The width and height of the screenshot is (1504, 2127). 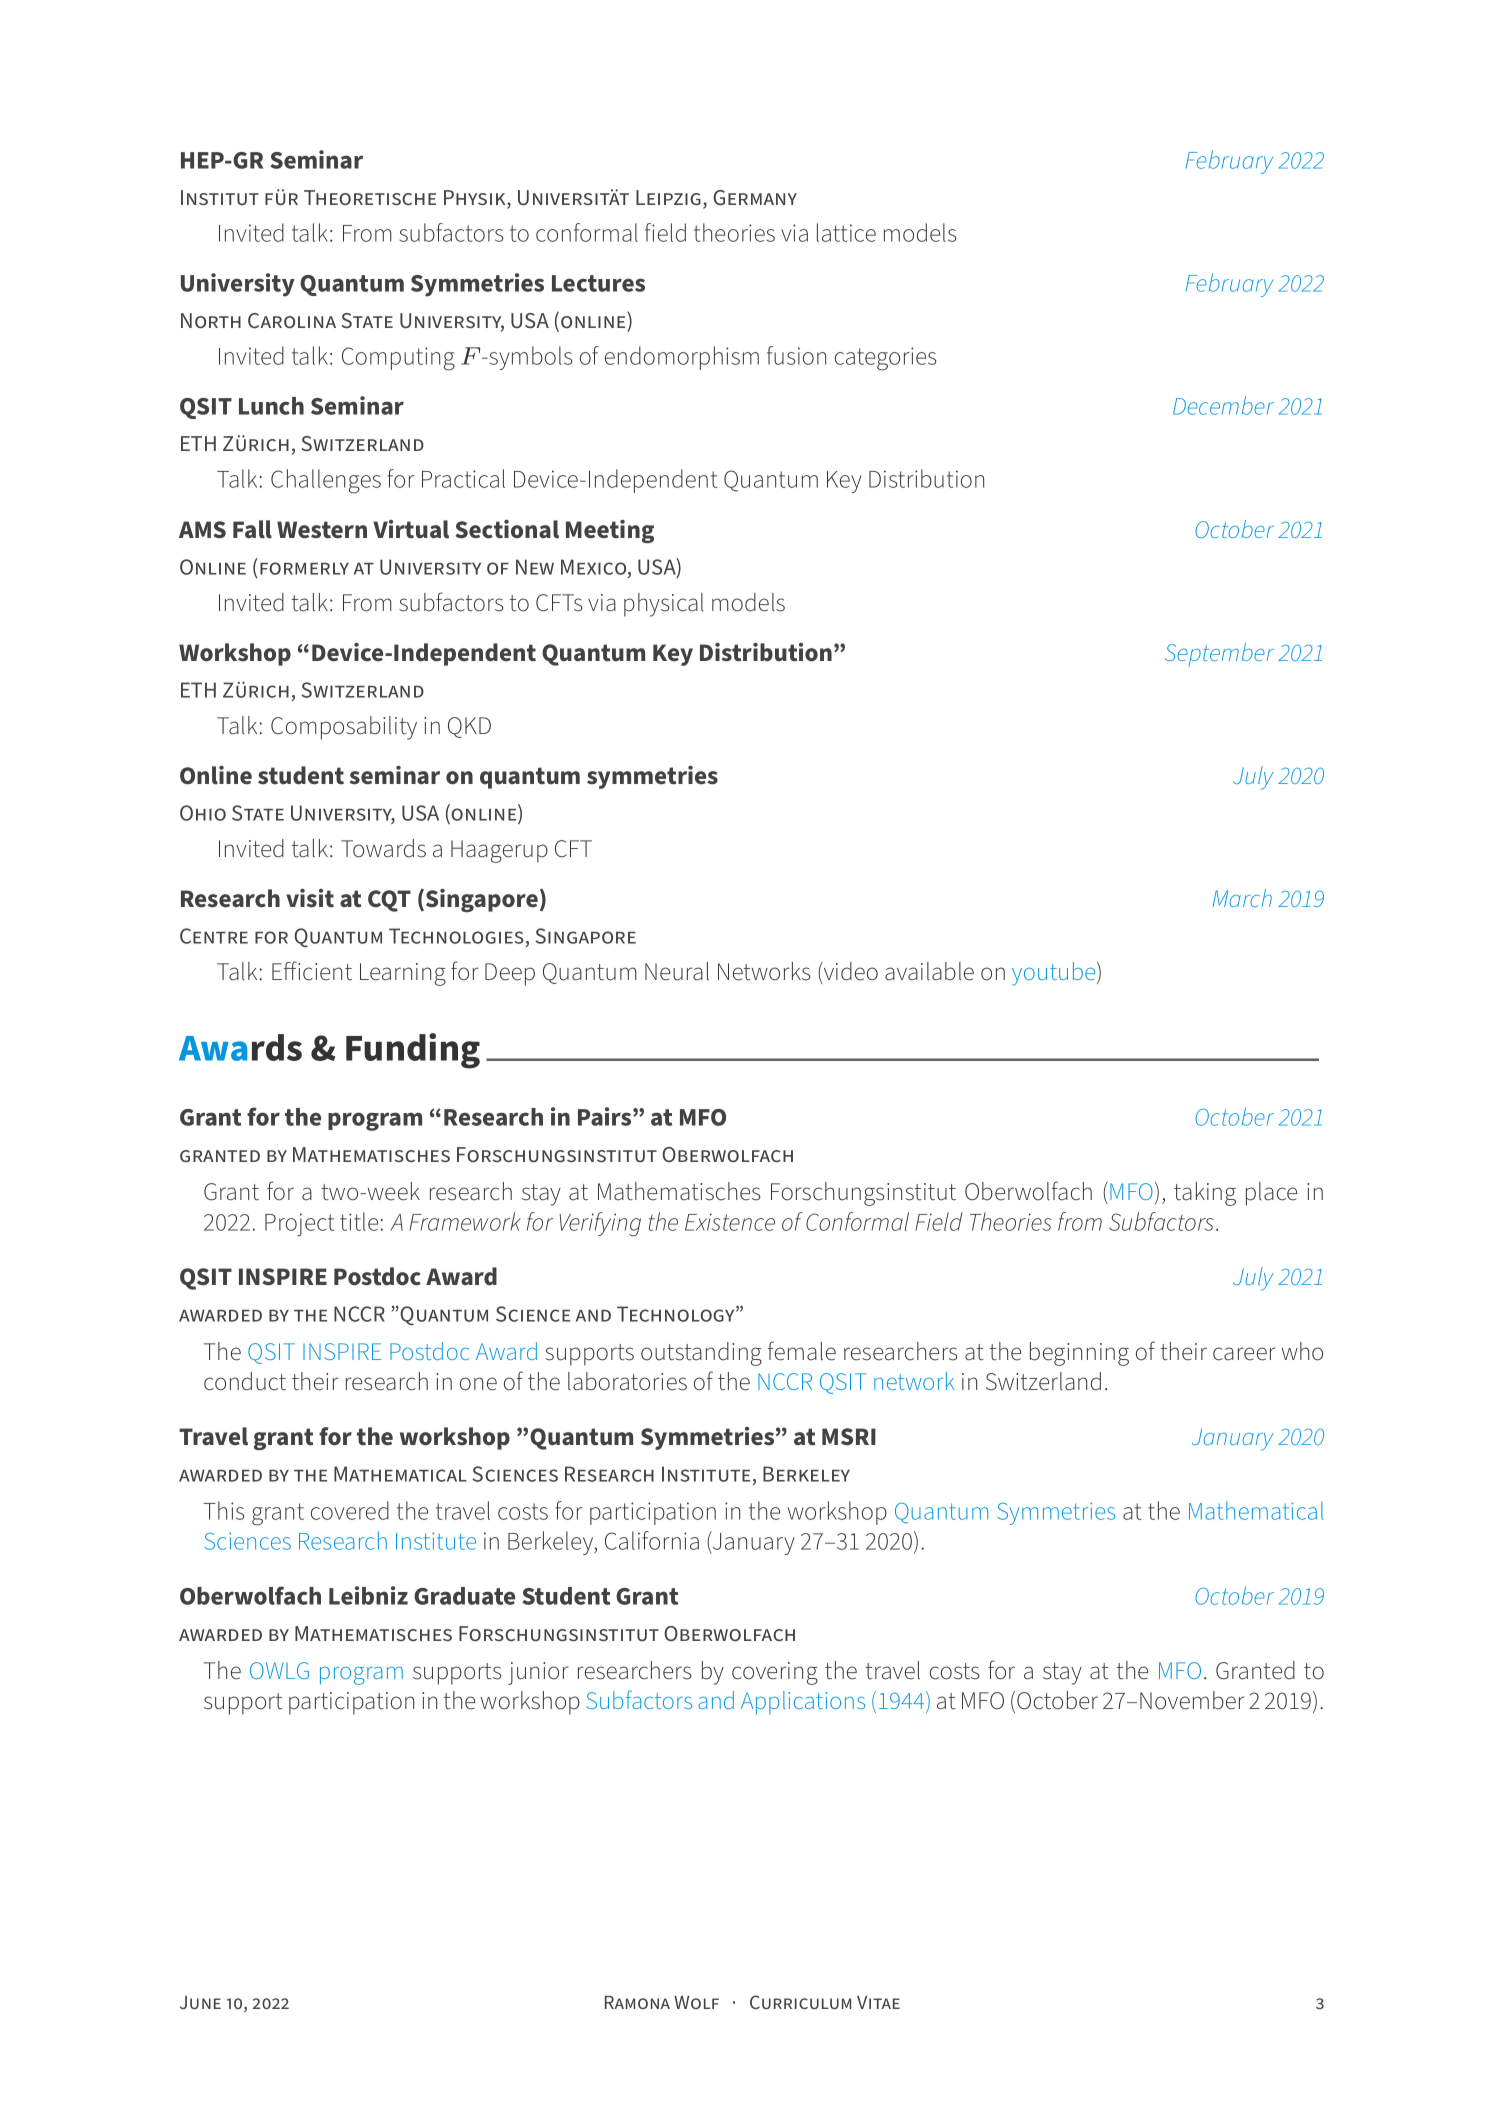 What do you see at coordinates (664, 605) in the screenshot?
I see `physical` at bounding box center [664, 605].
